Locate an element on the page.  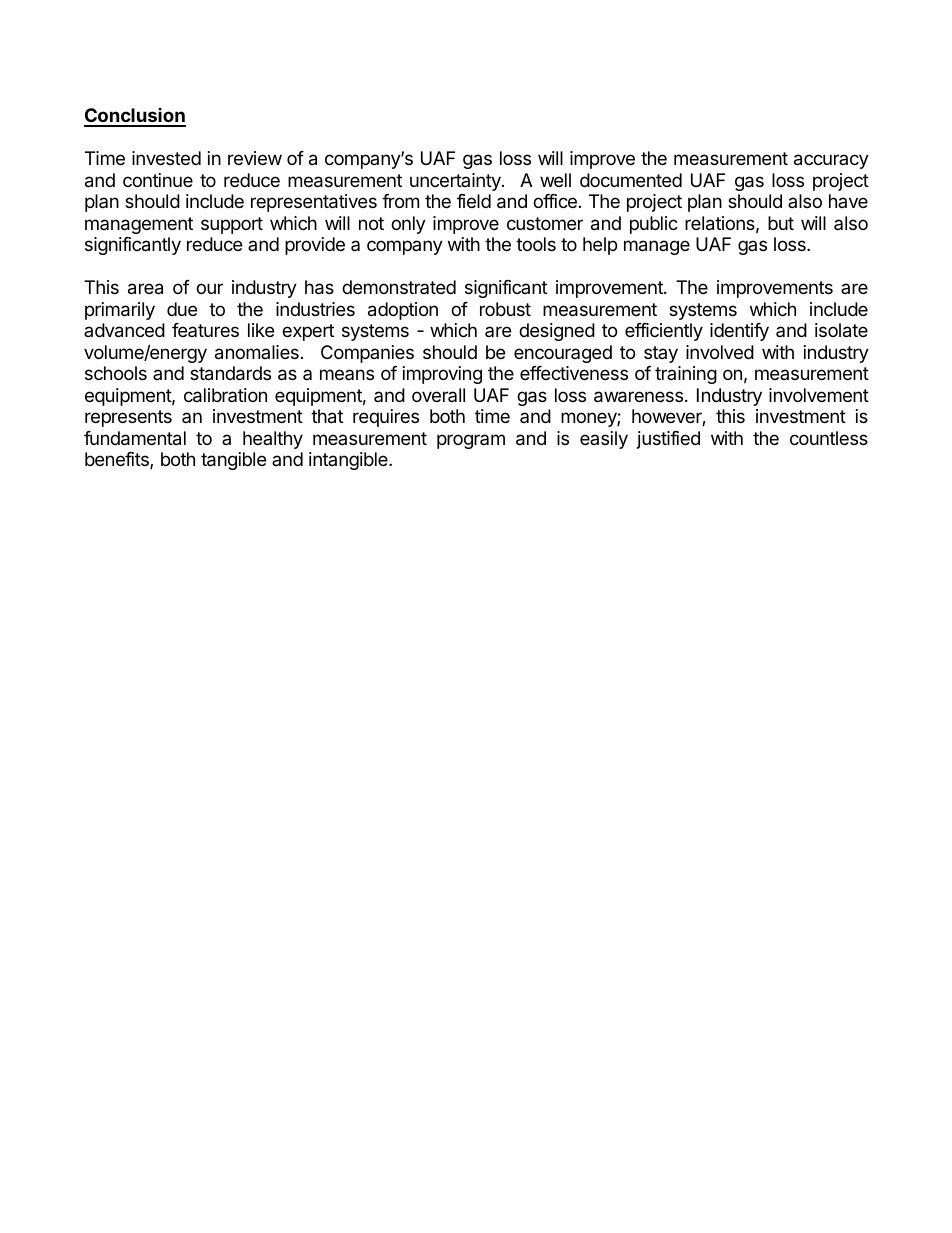
but is located at coordinates (781, 223).
